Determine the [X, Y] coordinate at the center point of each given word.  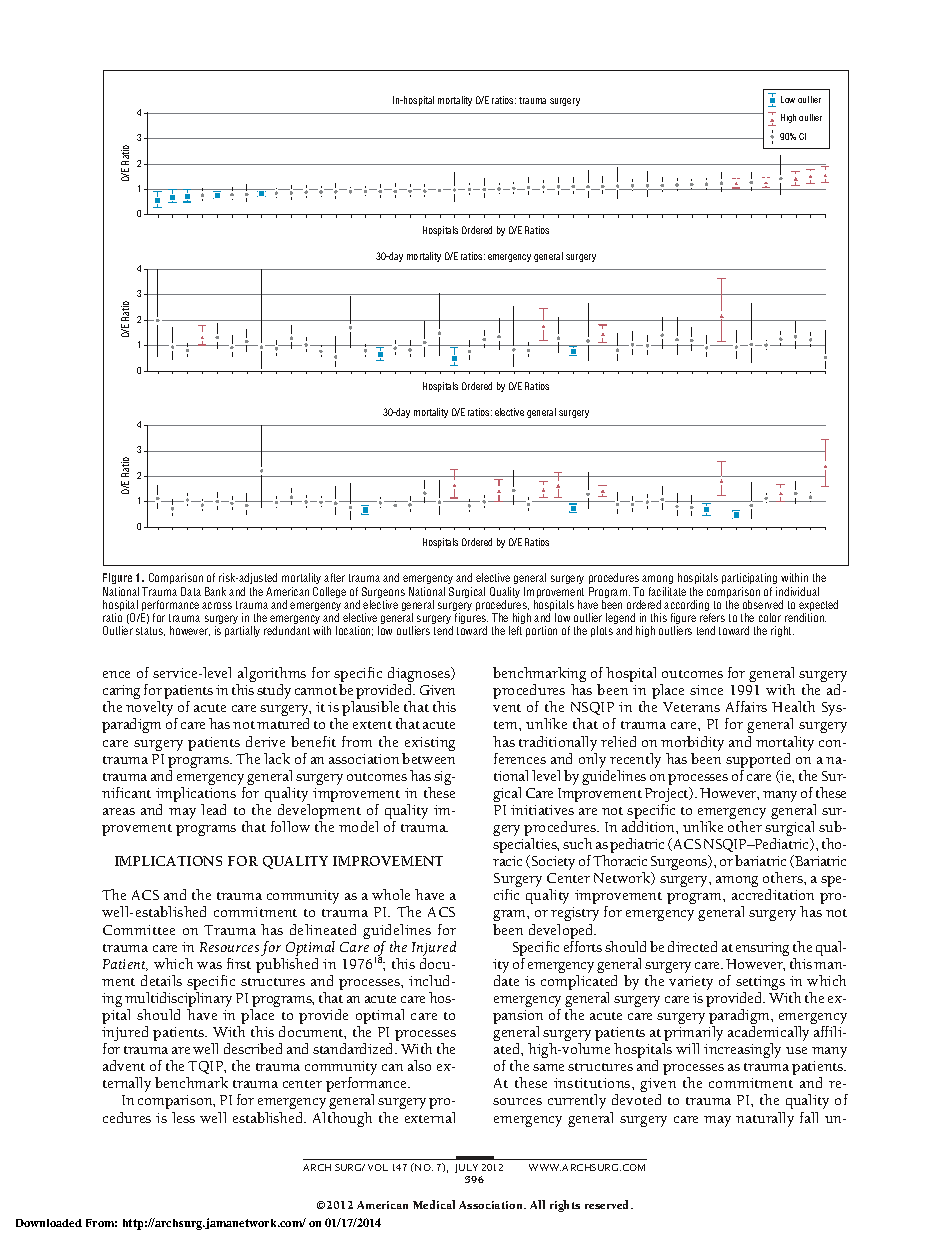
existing [430, 744]
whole [391, 894]
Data [191, 591]
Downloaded [49, 1223]
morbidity [692, 743]
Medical [434, 1204]
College [329, 592]
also [419, 1065]
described [253, 1048]
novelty [151, 710]
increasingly [742, 1050]
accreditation [773, 894]
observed [763, 604]
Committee [139, 930]
